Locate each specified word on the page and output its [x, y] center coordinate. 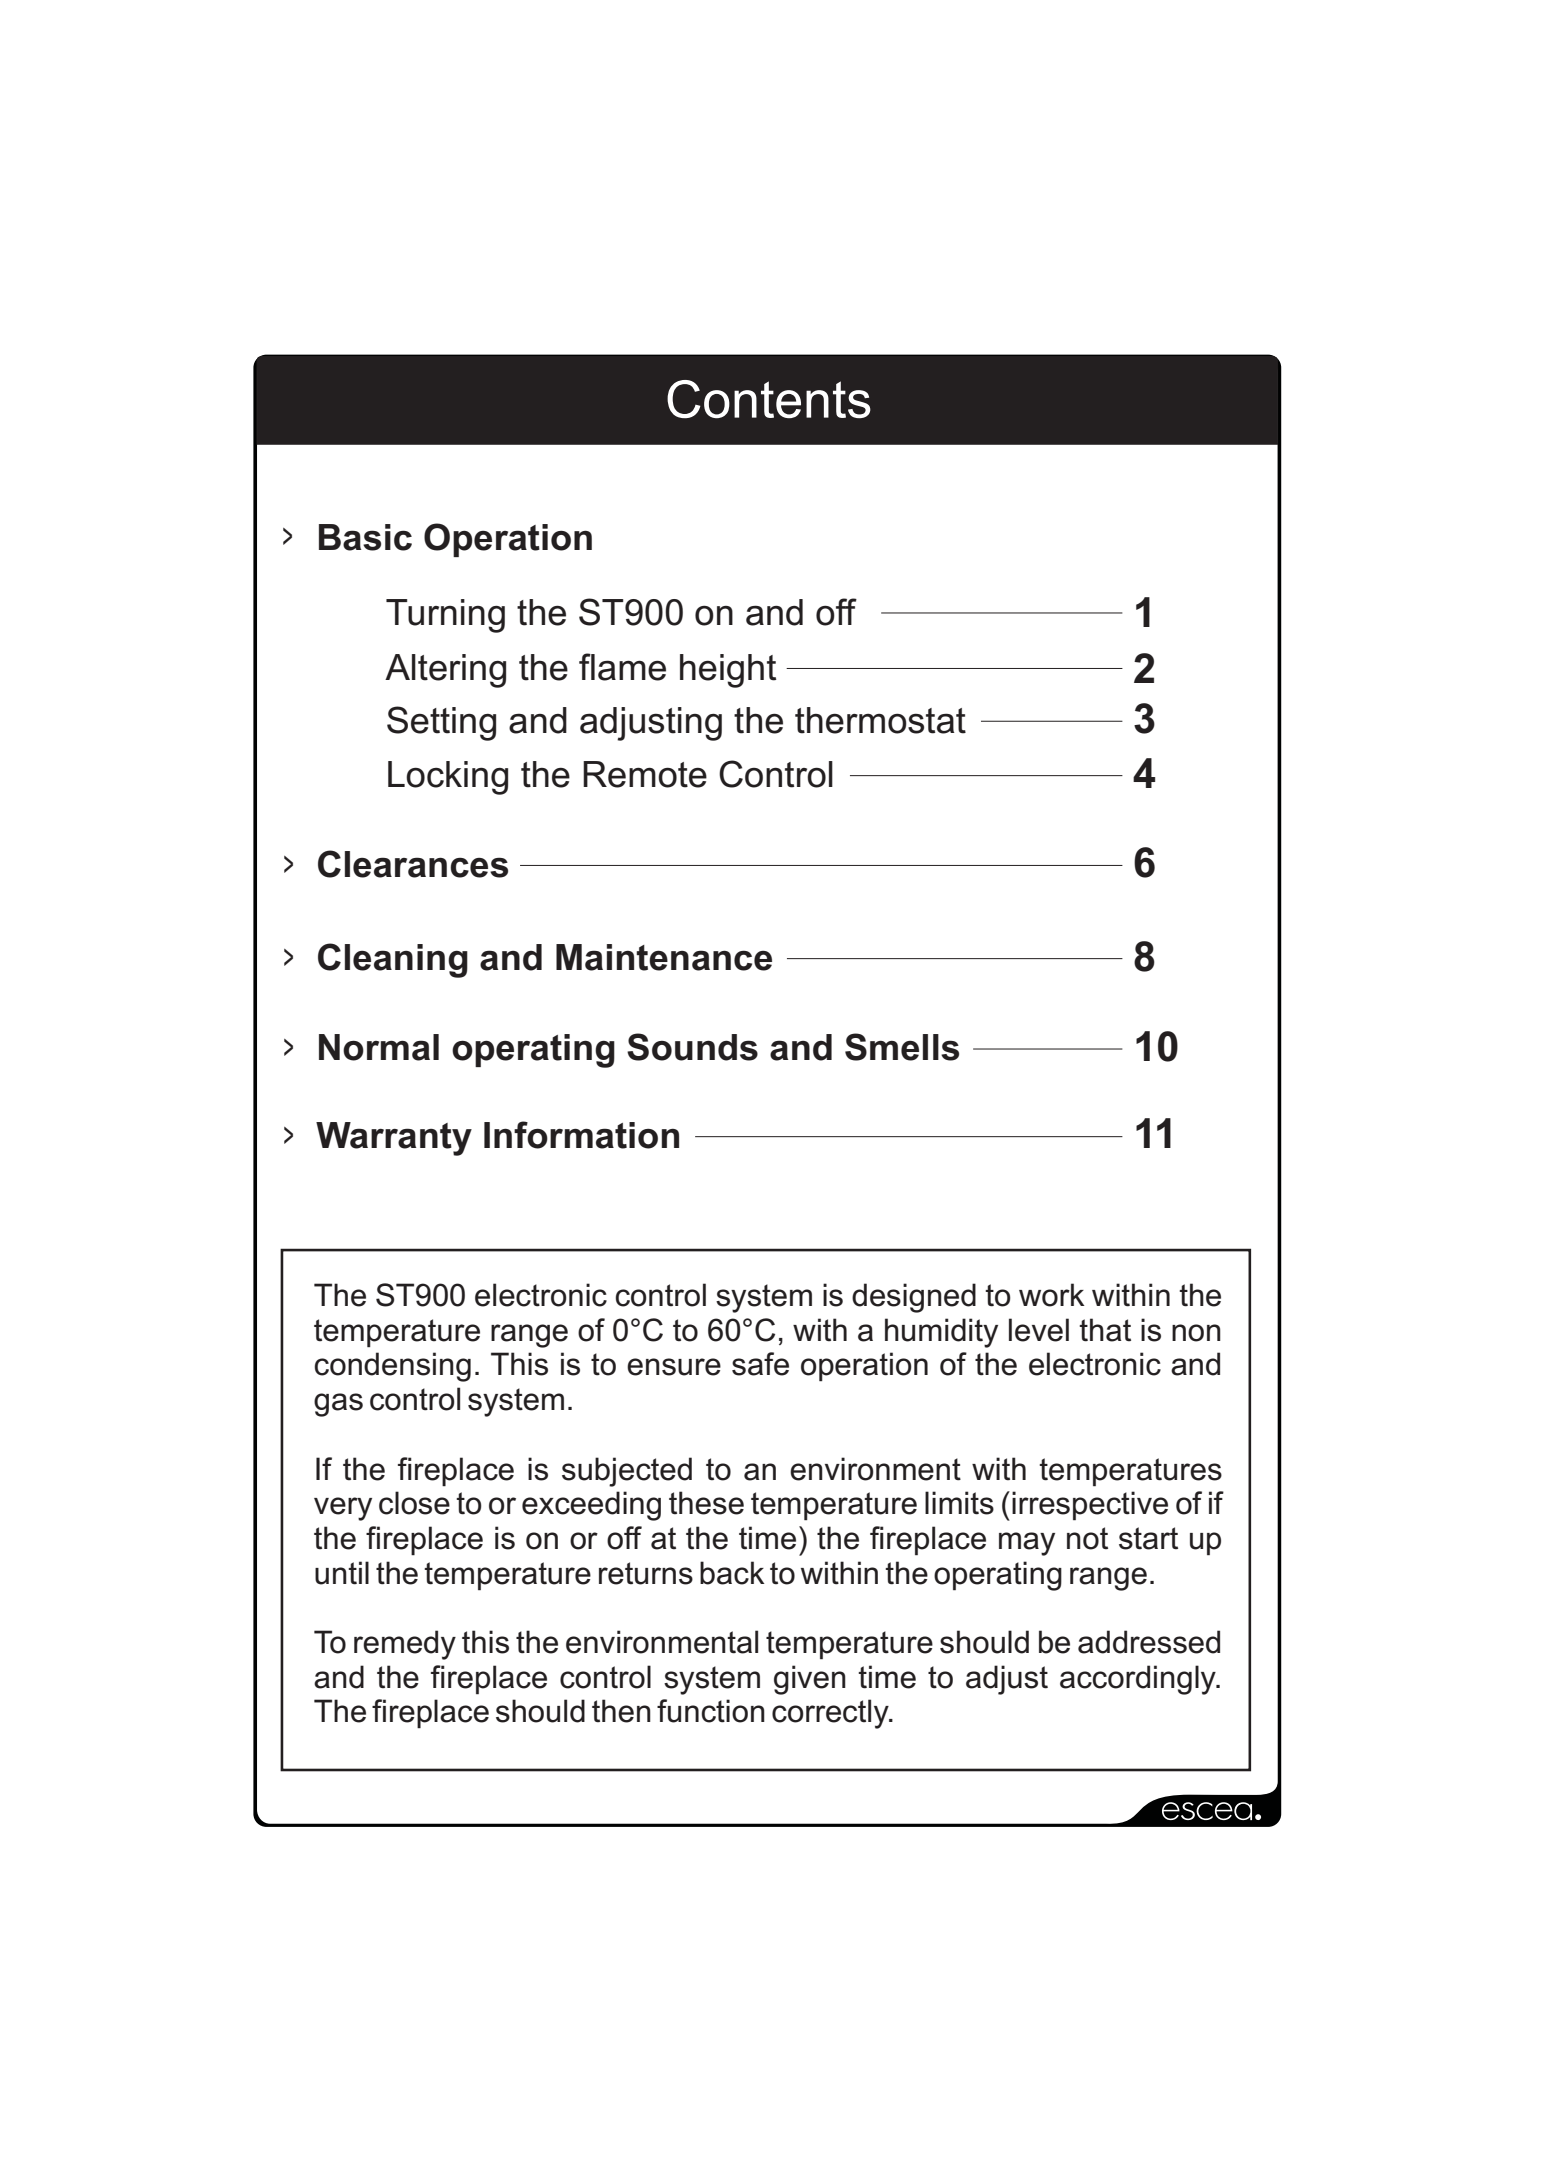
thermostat [880, 720]
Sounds [692, 1047]
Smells [902, 1047]
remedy [405, 1645]
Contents [769, 399]
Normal [379, 1047]
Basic [365, 537]
